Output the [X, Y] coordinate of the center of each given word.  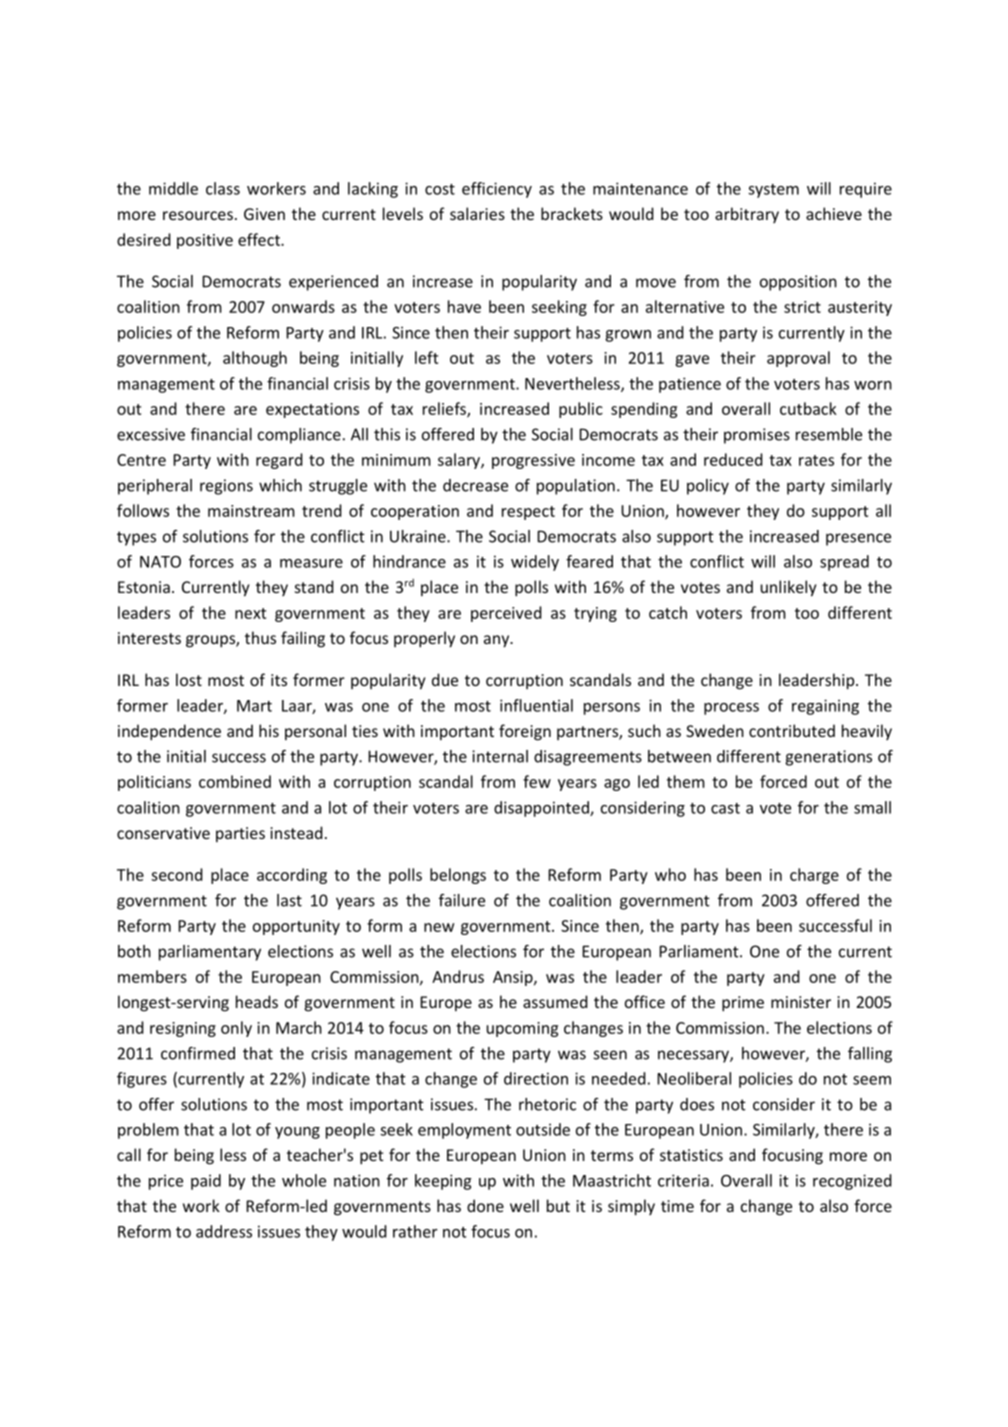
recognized [852, 1182]
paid [206, 1182]
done [485, 1205]
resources [198, 215]
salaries [477, 213]
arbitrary [747, 215]
